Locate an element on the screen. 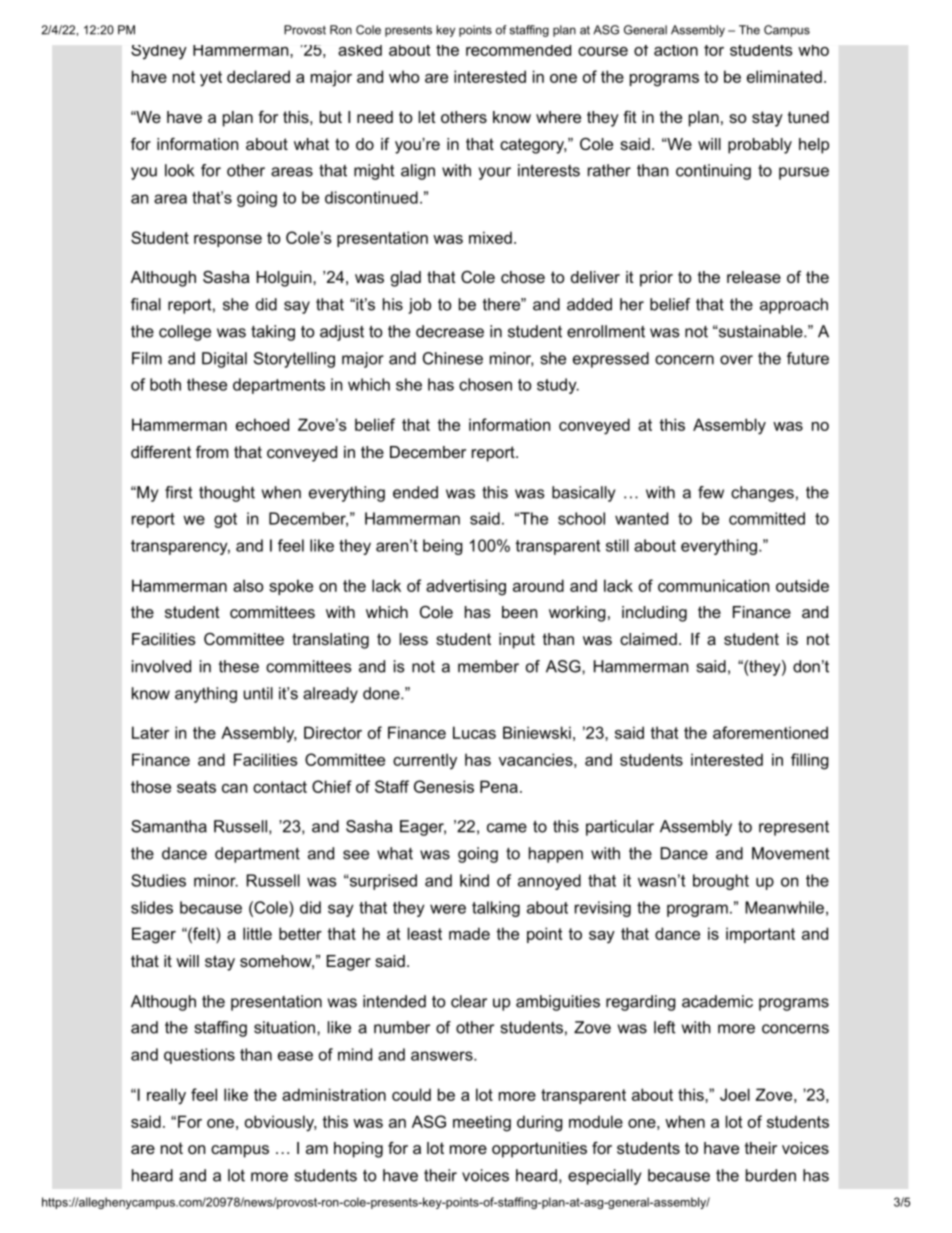 Image resolution: width=952 pixels, height=1233 pixels. communication is located at coordinates (713, 585).
